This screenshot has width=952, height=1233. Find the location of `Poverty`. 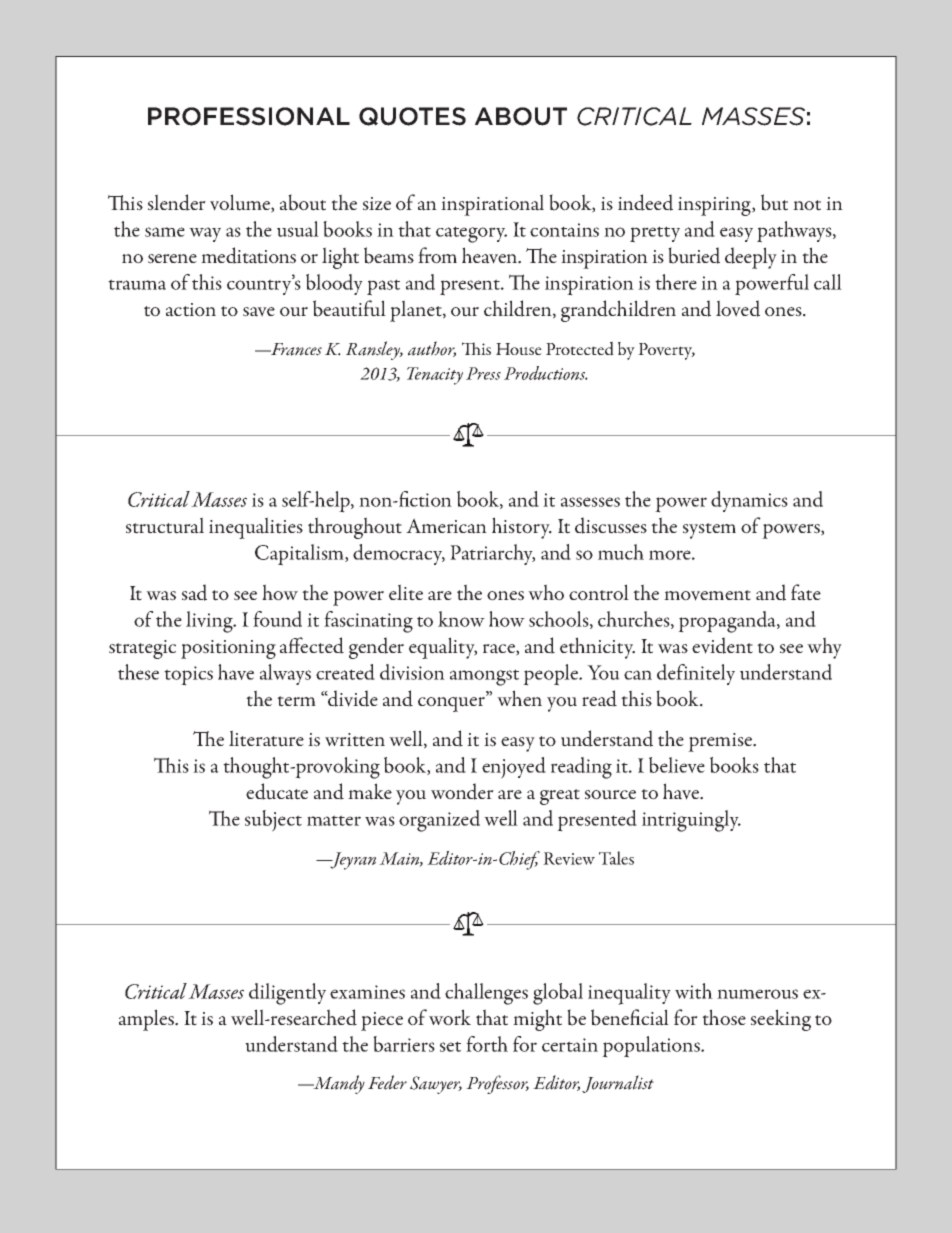

Poverty is located at coordinates (666, 351).
